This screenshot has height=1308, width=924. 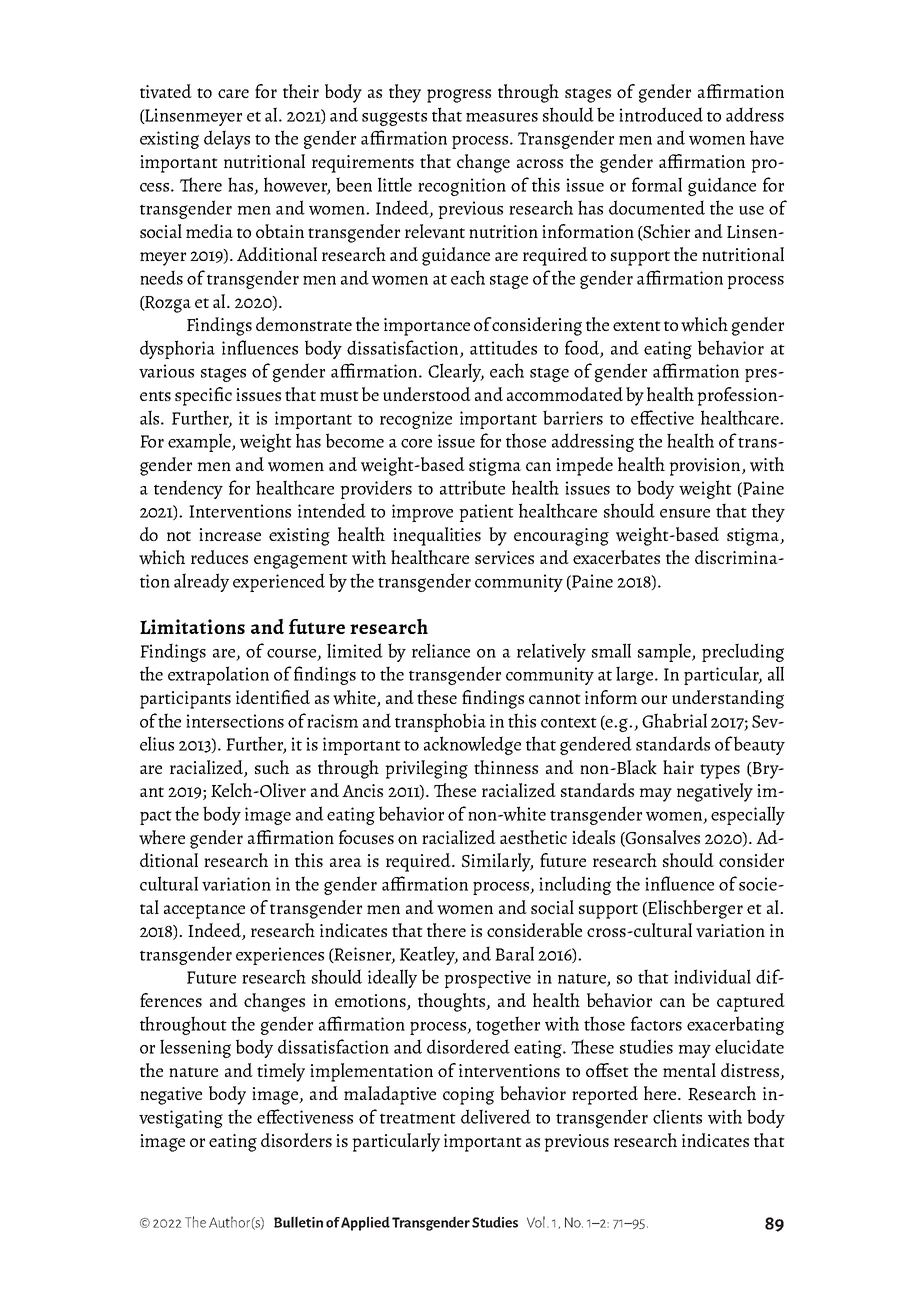 I want to click on identified, so click(x=273, y=697).
